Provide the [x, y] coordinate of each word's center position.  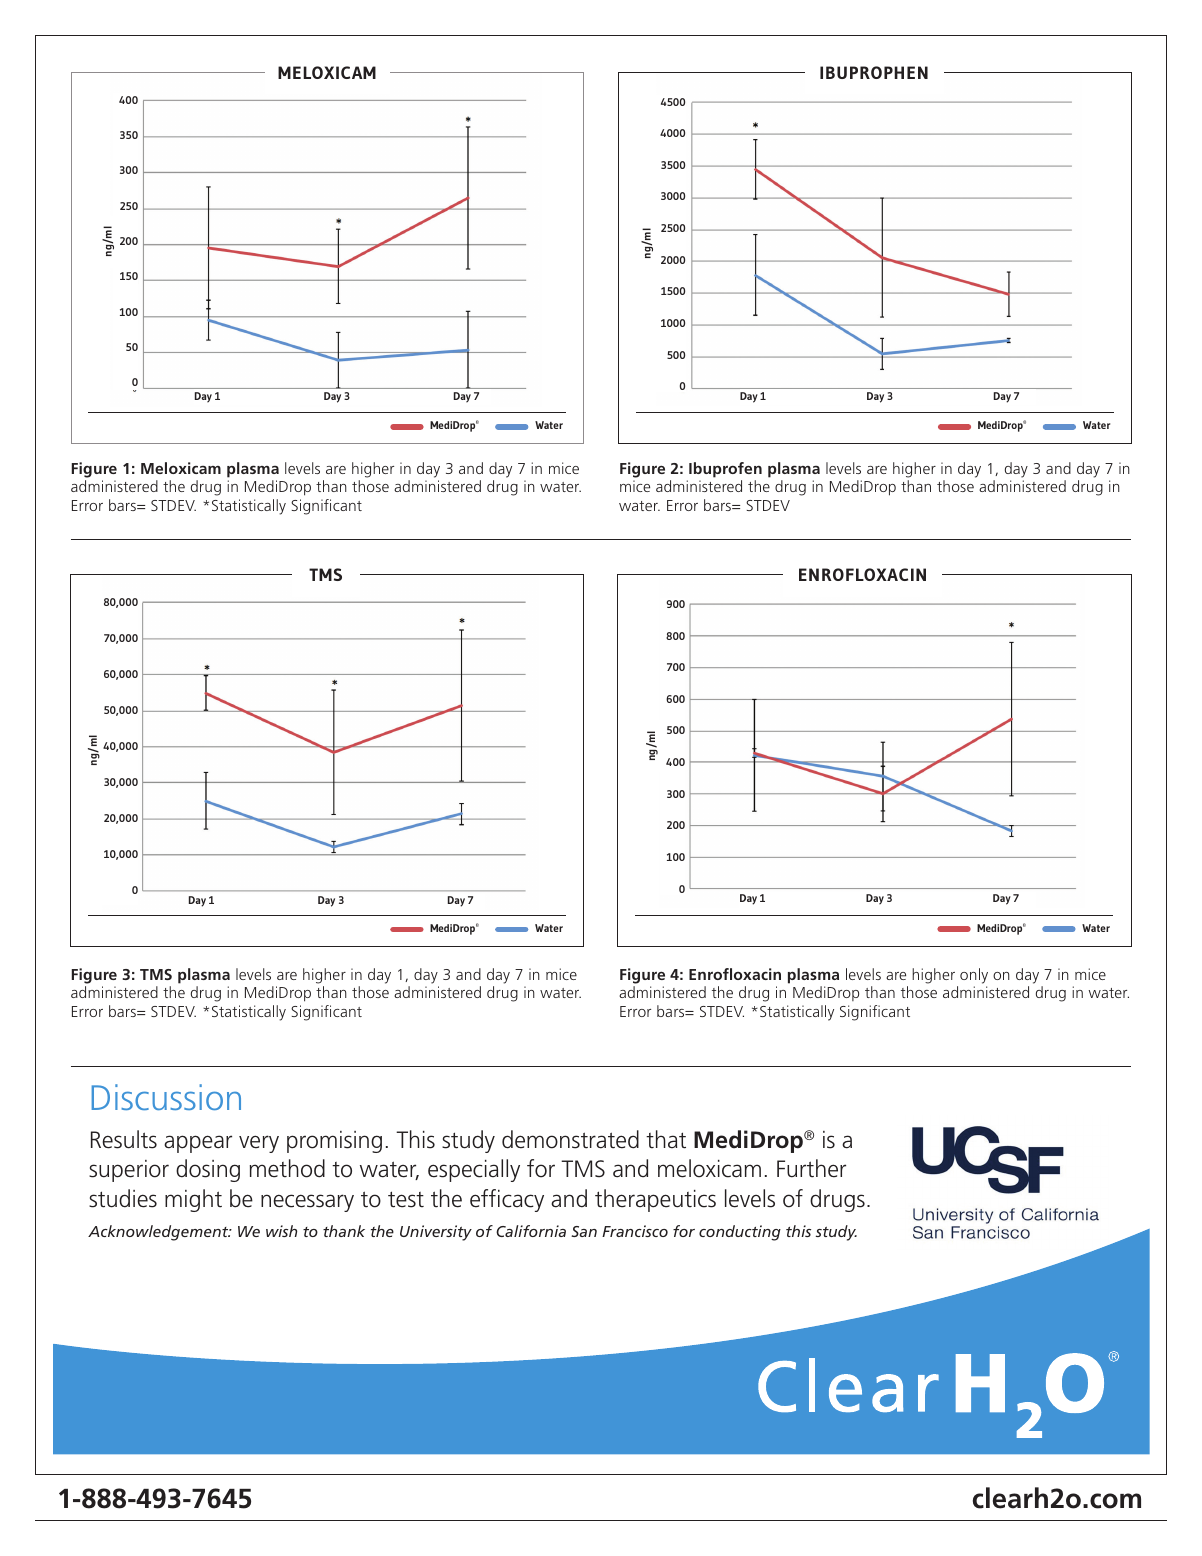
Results [124, 1139]
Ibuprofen [725, 470]
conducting [740, 1233]
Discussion [166, 1097]
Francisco [635, 1231]
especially [474, 1170]
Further [811, 1168]
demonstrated [570, 1139]
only [974, 976]
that [666, 1139]
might [193, 1200]
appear [198, 1144]
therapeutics [655, 1200]
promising [334, 1142]
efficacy [507, 1200]
